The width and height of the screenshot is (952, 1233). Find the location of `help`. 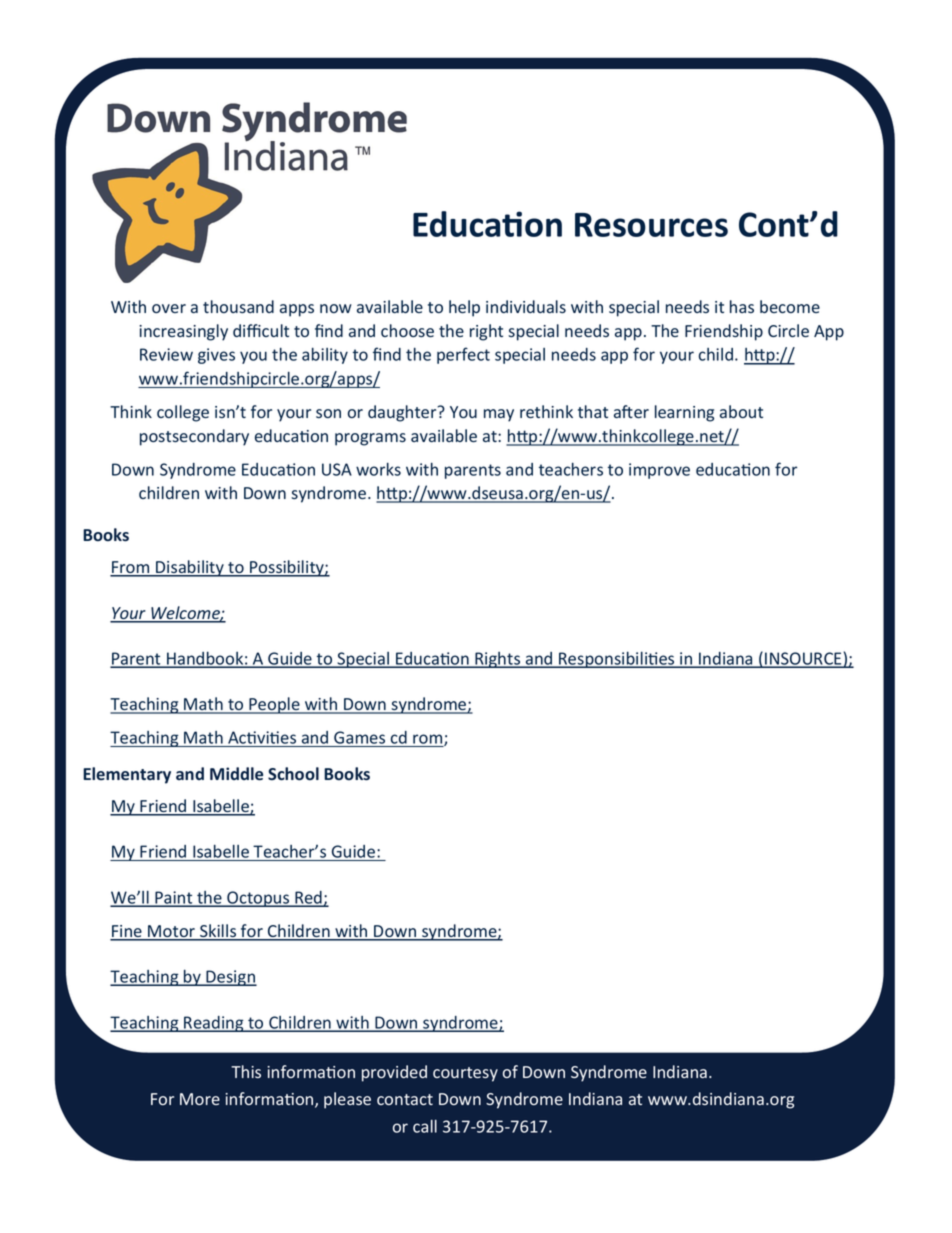

help is located at coordinates (464, 308).
